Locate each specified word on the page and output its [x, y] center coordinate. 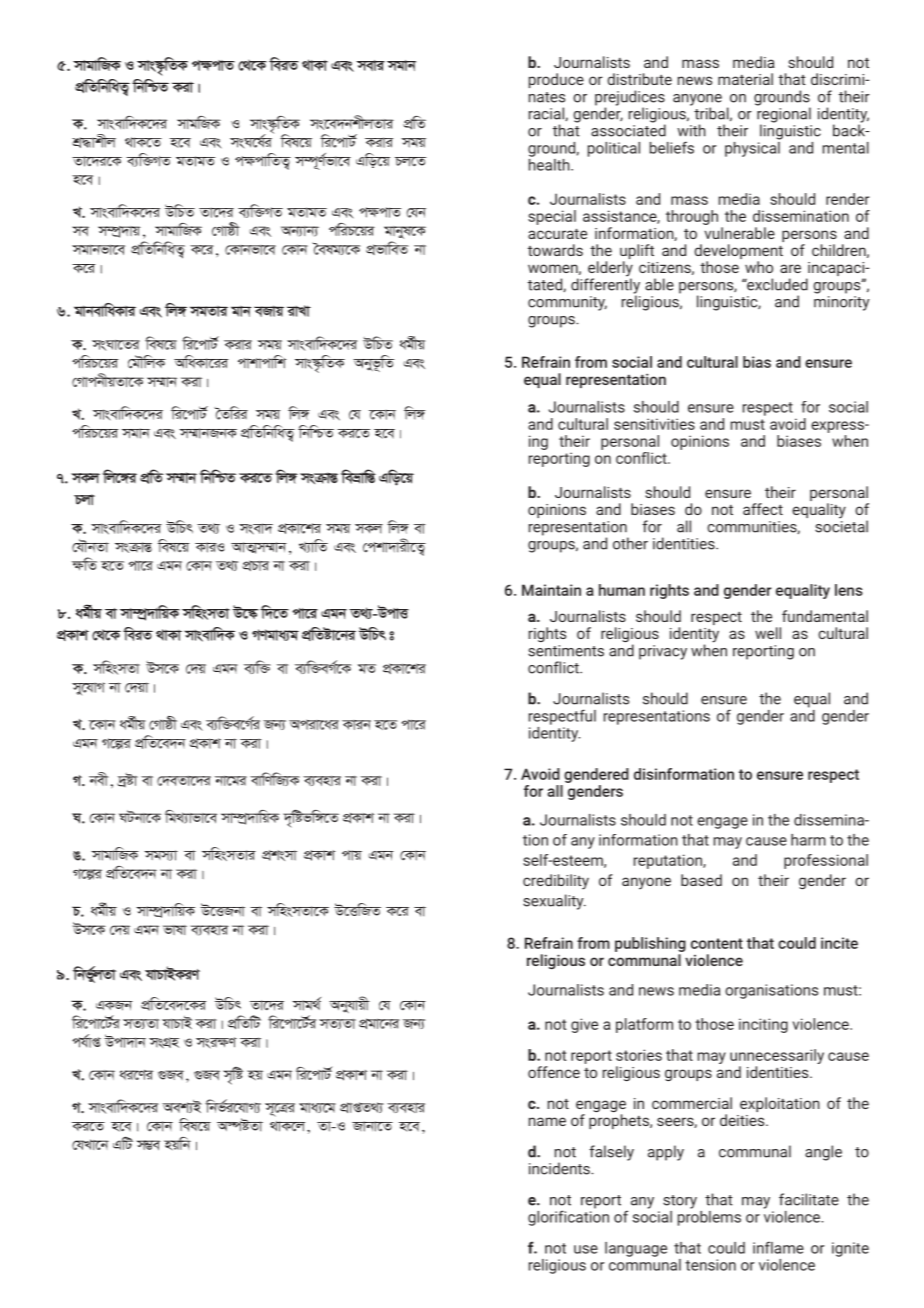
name [547, 1121]
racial [547, 114]
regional [784, 115]
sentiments [566, 651]
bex [99, 779]
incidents [560, 1168]
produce [556, 80]
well [768, 633]
